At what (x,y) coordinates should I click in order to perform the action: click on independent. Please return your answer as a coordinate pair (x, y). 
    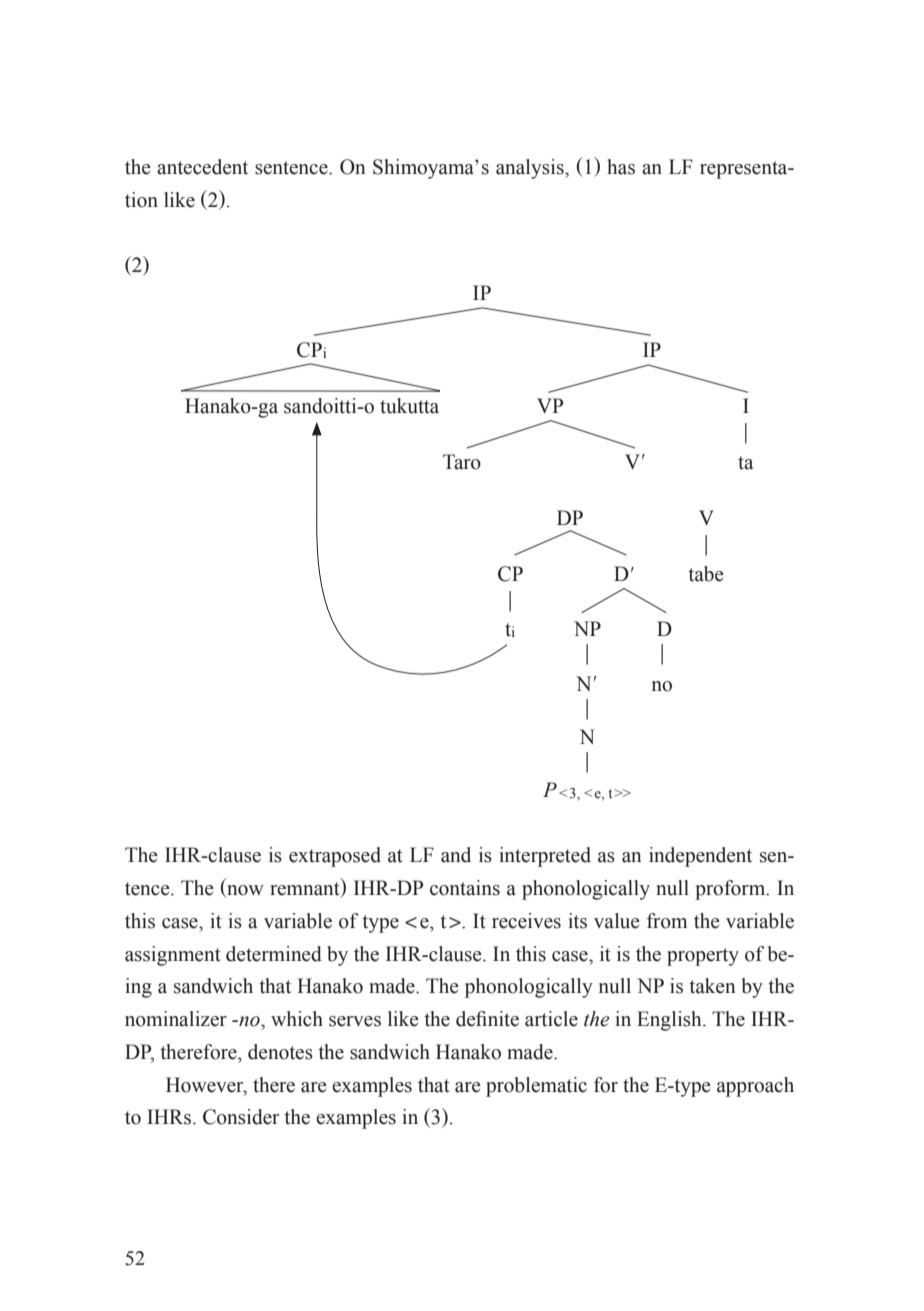
    Looking at the image, I should click on (700, 857).
